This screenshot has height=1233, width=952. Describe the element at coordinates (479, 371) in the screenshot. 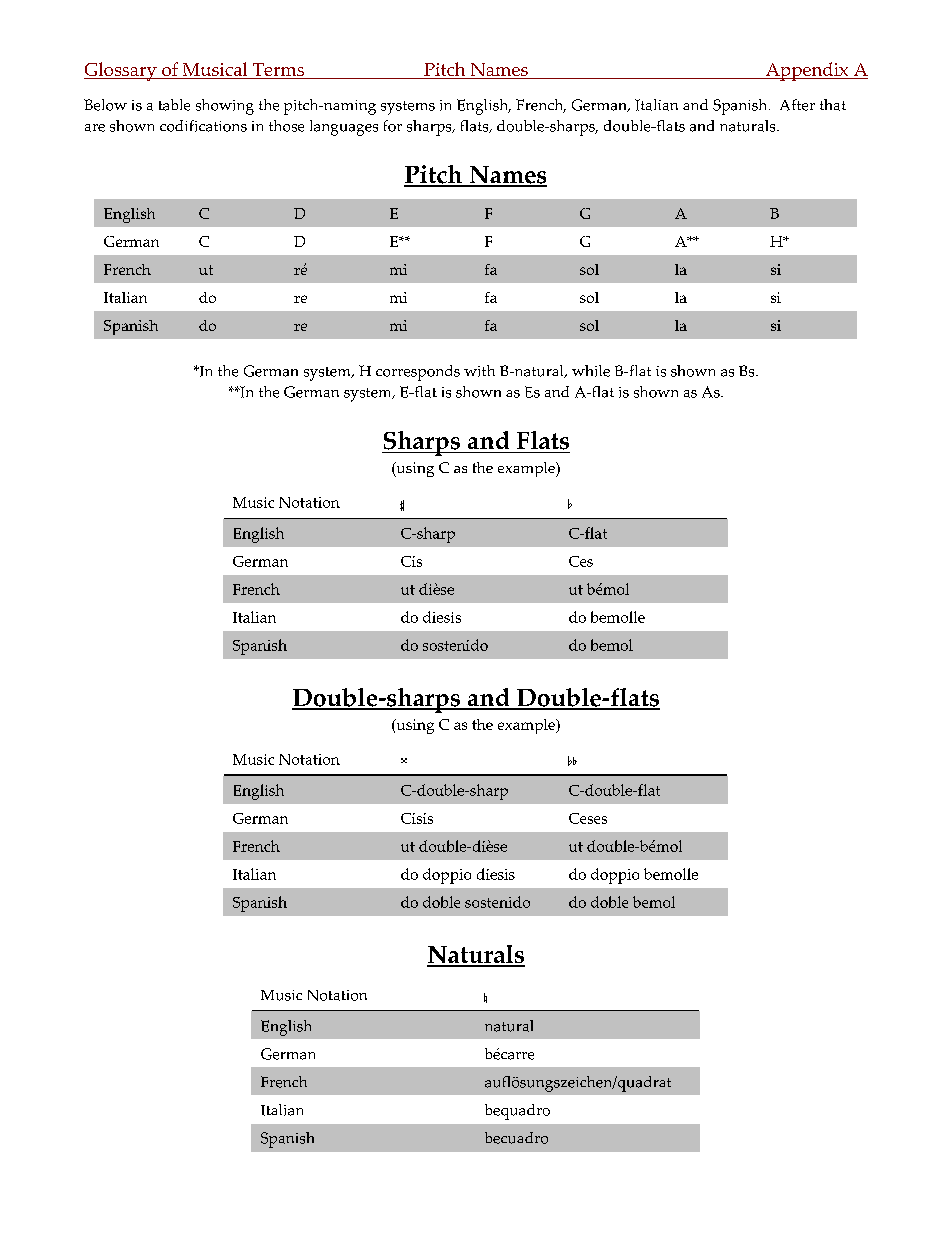

I see `with` at that location.
